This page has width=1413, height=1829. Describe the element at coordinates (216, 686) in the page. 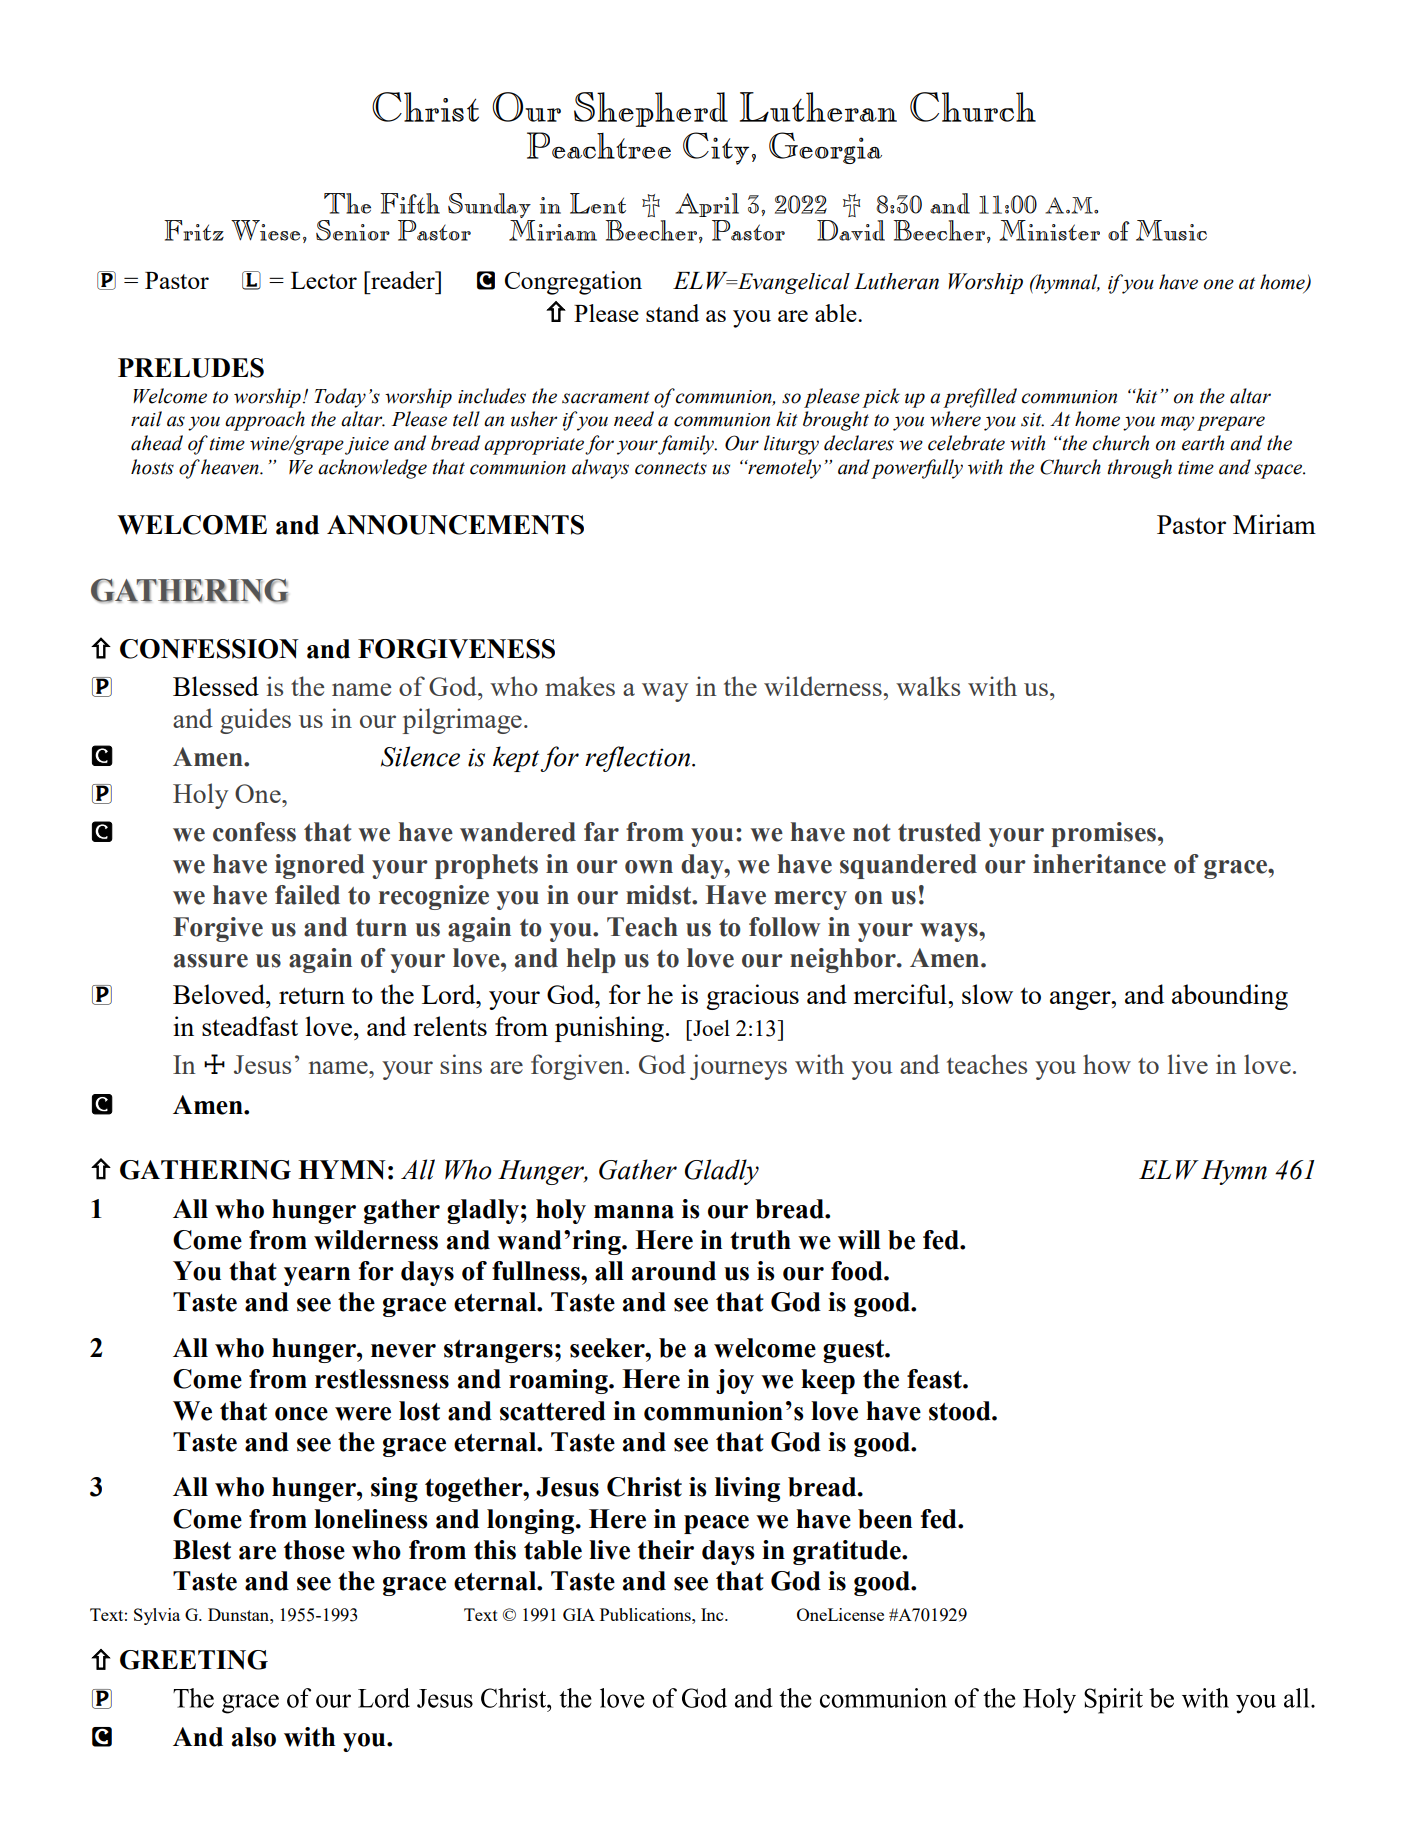

I see `Blessed` at that location.
